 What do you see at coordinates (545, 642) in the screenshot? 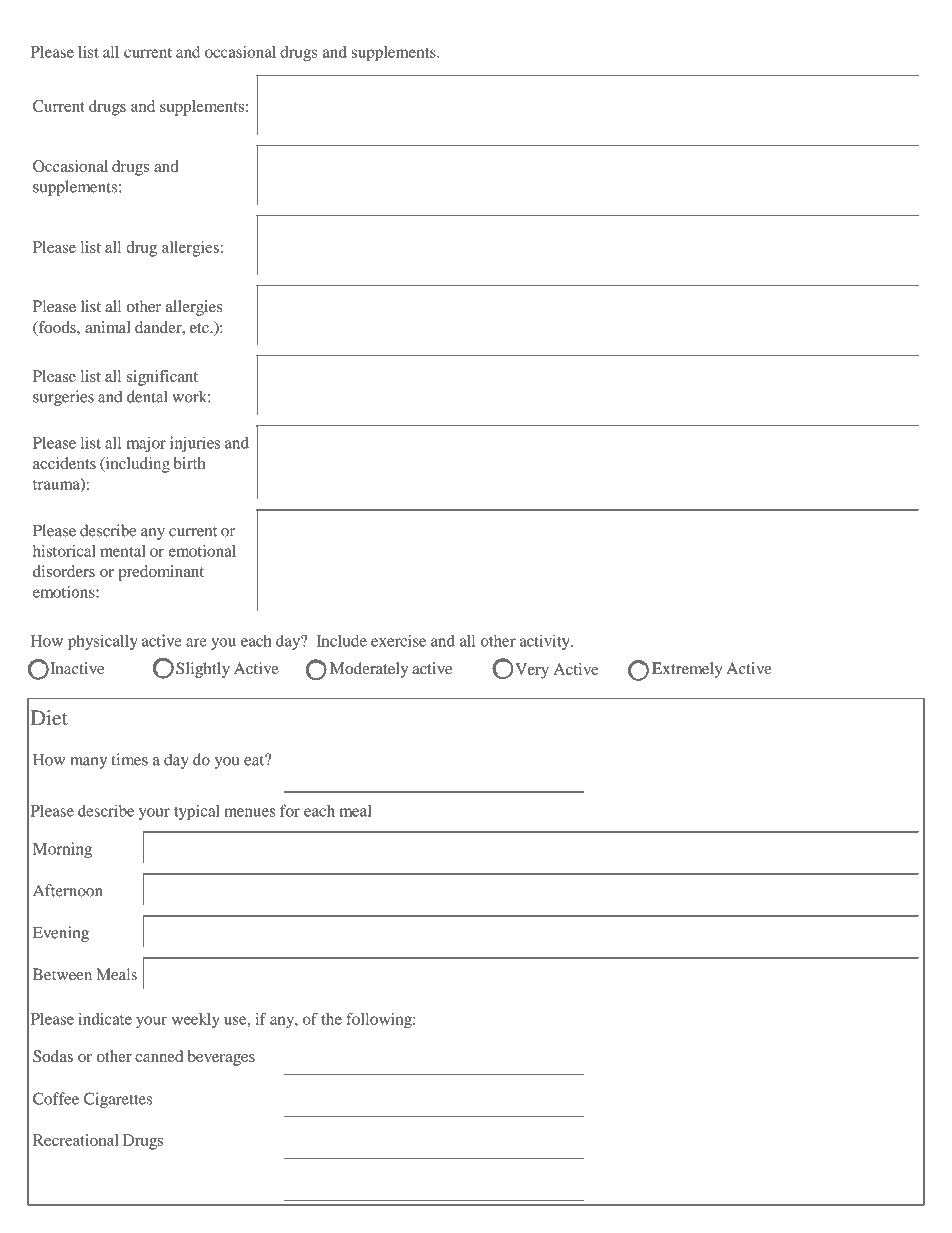
I see `activity` at bounding box center [545, 642].
